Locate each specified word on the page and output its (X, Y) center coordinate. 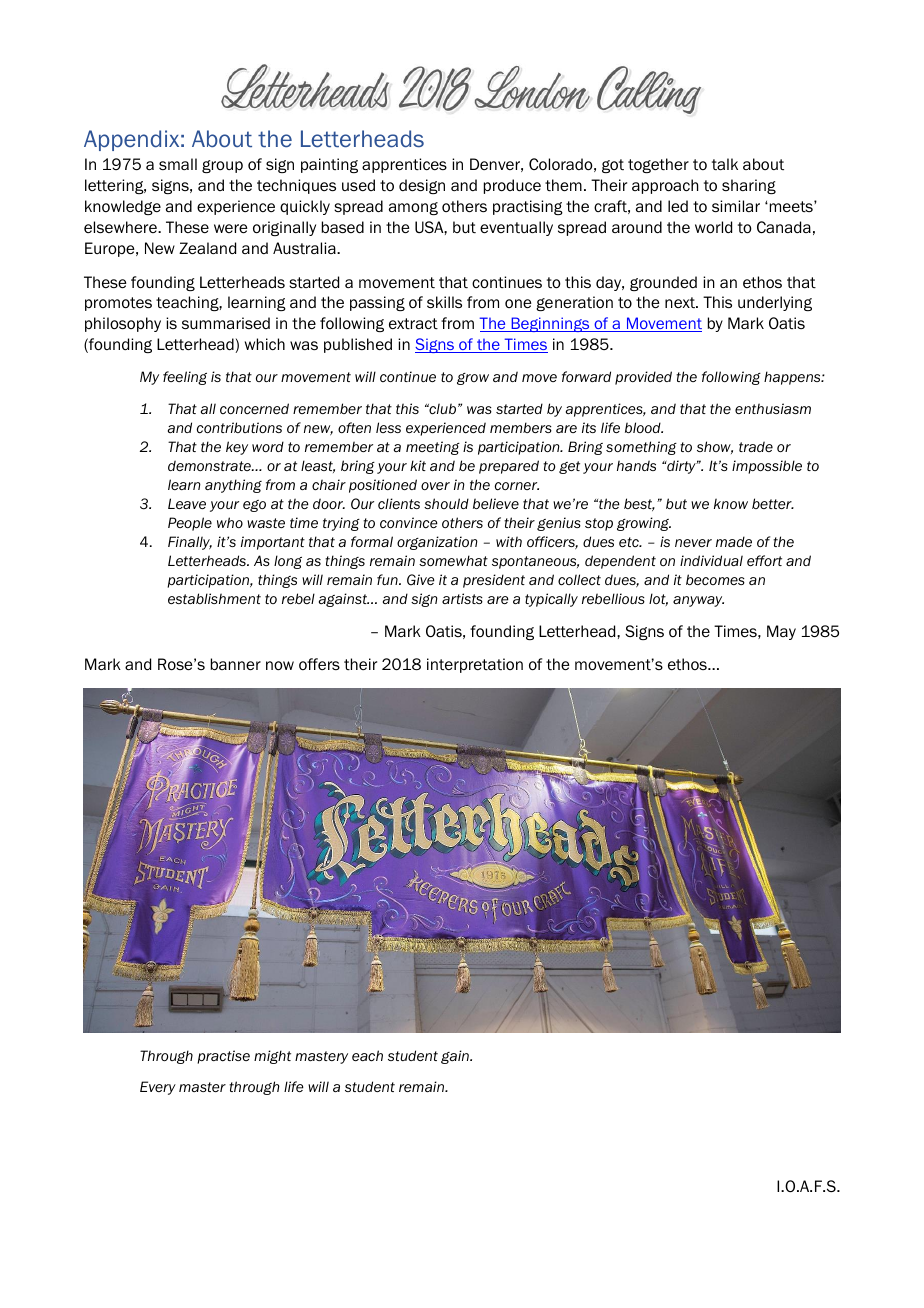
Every (158, 1088)
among (413, 208)
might (272, 1057)
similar (736, 206)
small (178, 164)
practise (223, 1057)
